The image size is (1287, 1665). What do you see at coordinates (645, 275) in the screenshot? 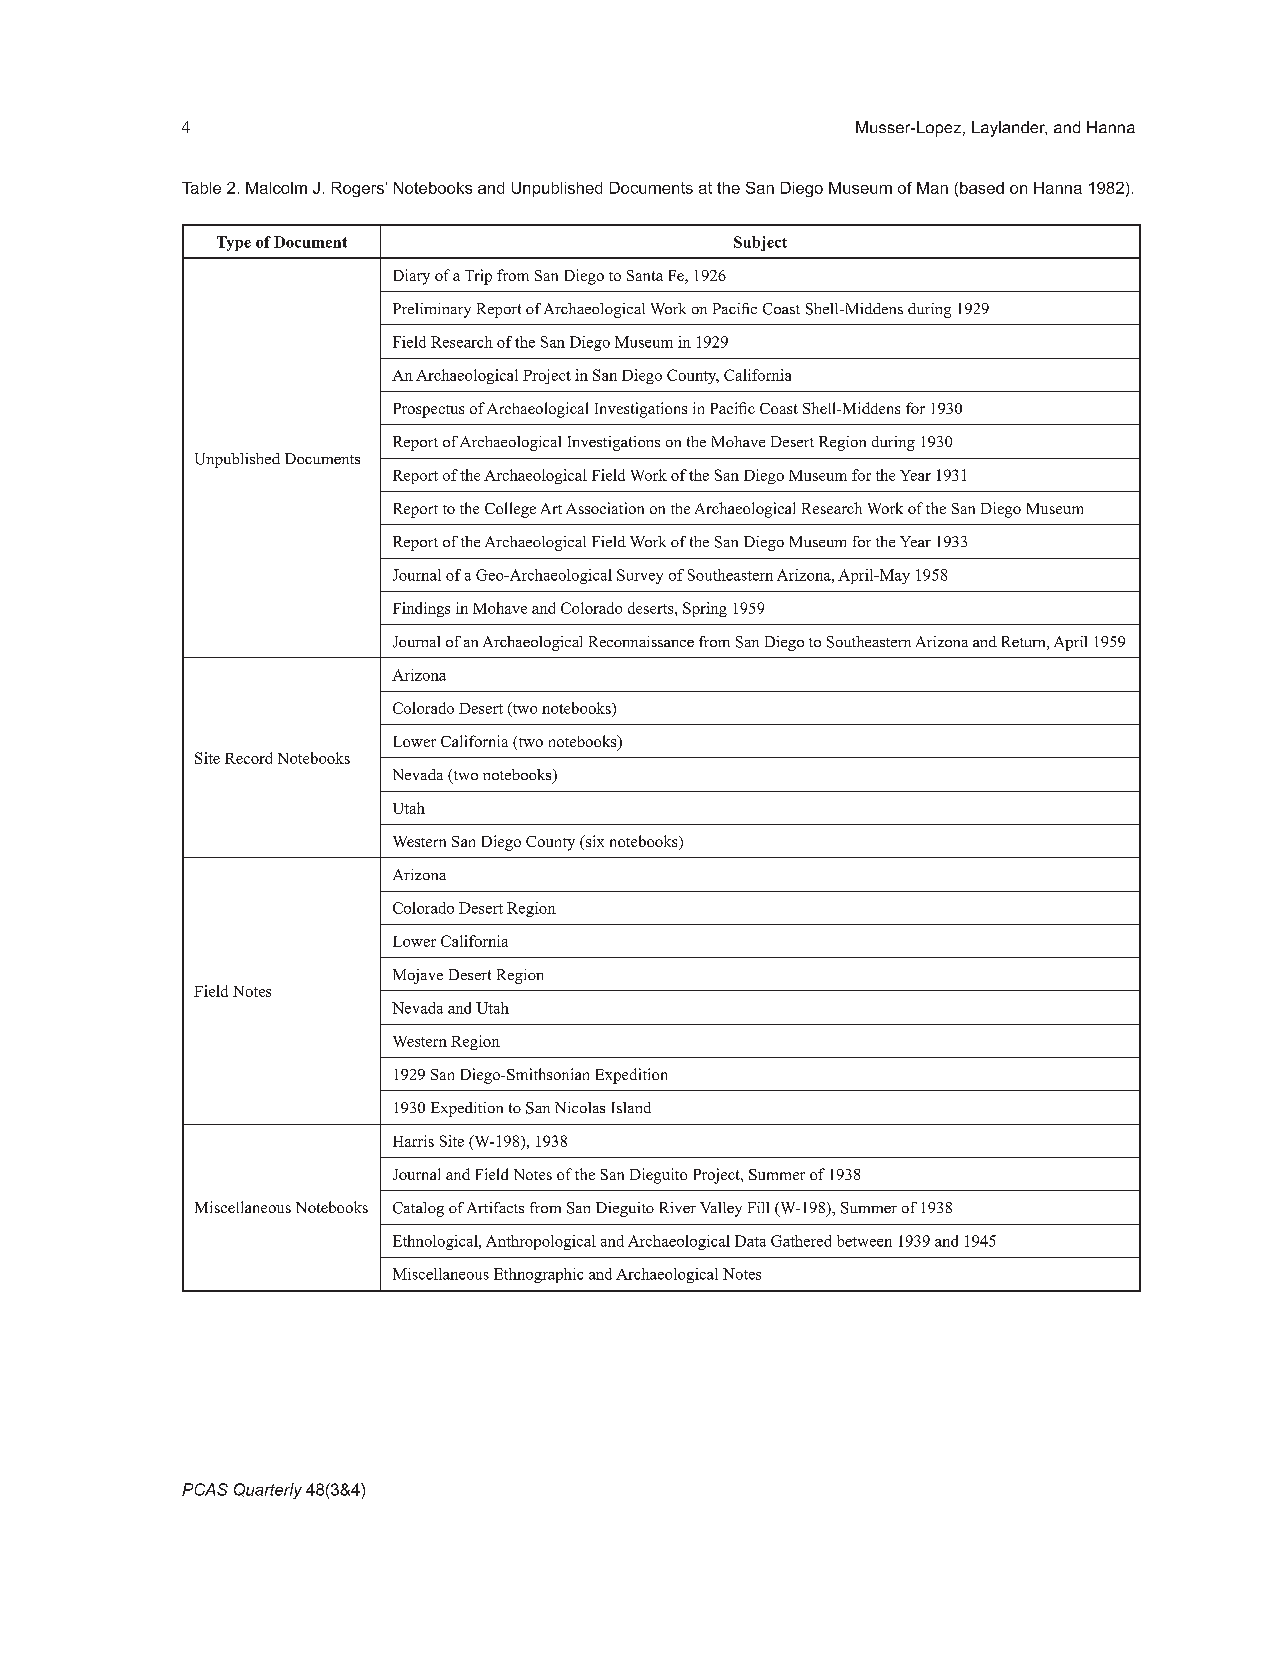
I see `Santa` at bounding box center [645, 275].
